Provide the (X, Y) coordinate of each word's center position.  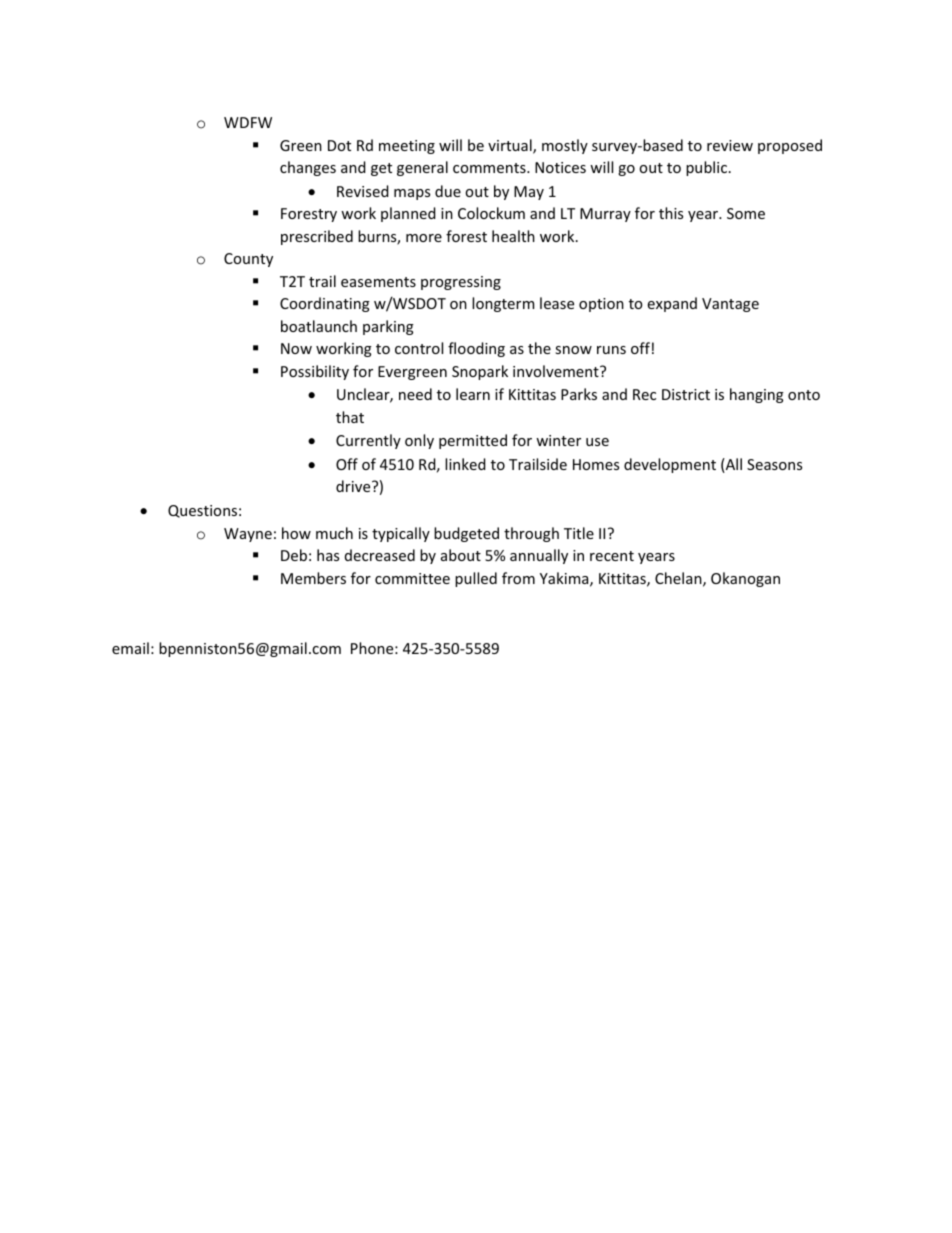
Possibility (315, 372)
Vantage (730, 305)
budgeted (466, 534)
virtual (511, 146)
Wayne (248, 535)
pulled (476, 579)
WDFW (248, 122)
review (730, 145)
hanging (757, 395)
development (670, 465)
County (248, 260)
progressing (461, 283)
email (130, 648)
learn (473, 394)
